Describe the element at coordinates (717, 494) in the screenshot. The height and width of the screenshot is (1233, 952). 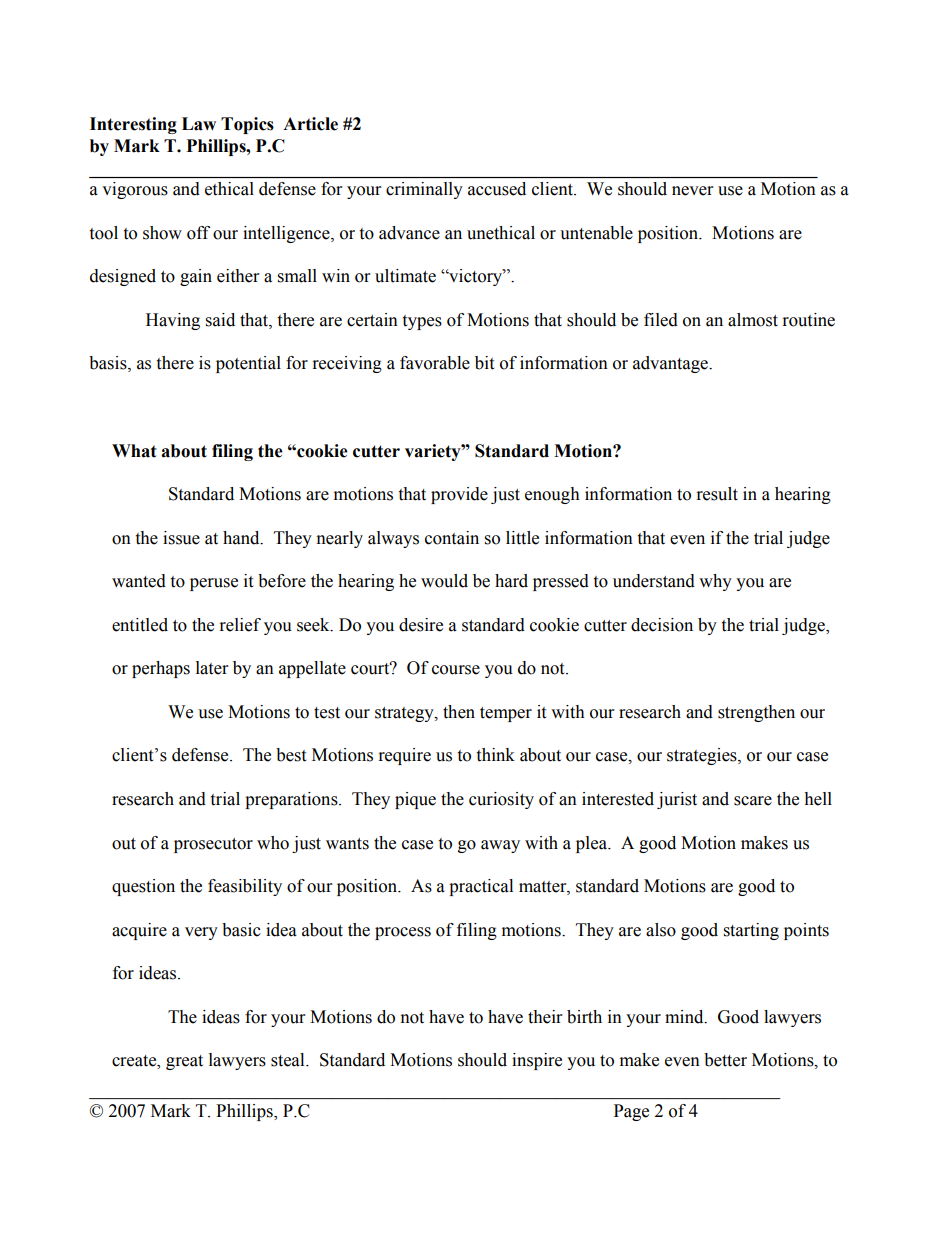
I see `result` at that location.
